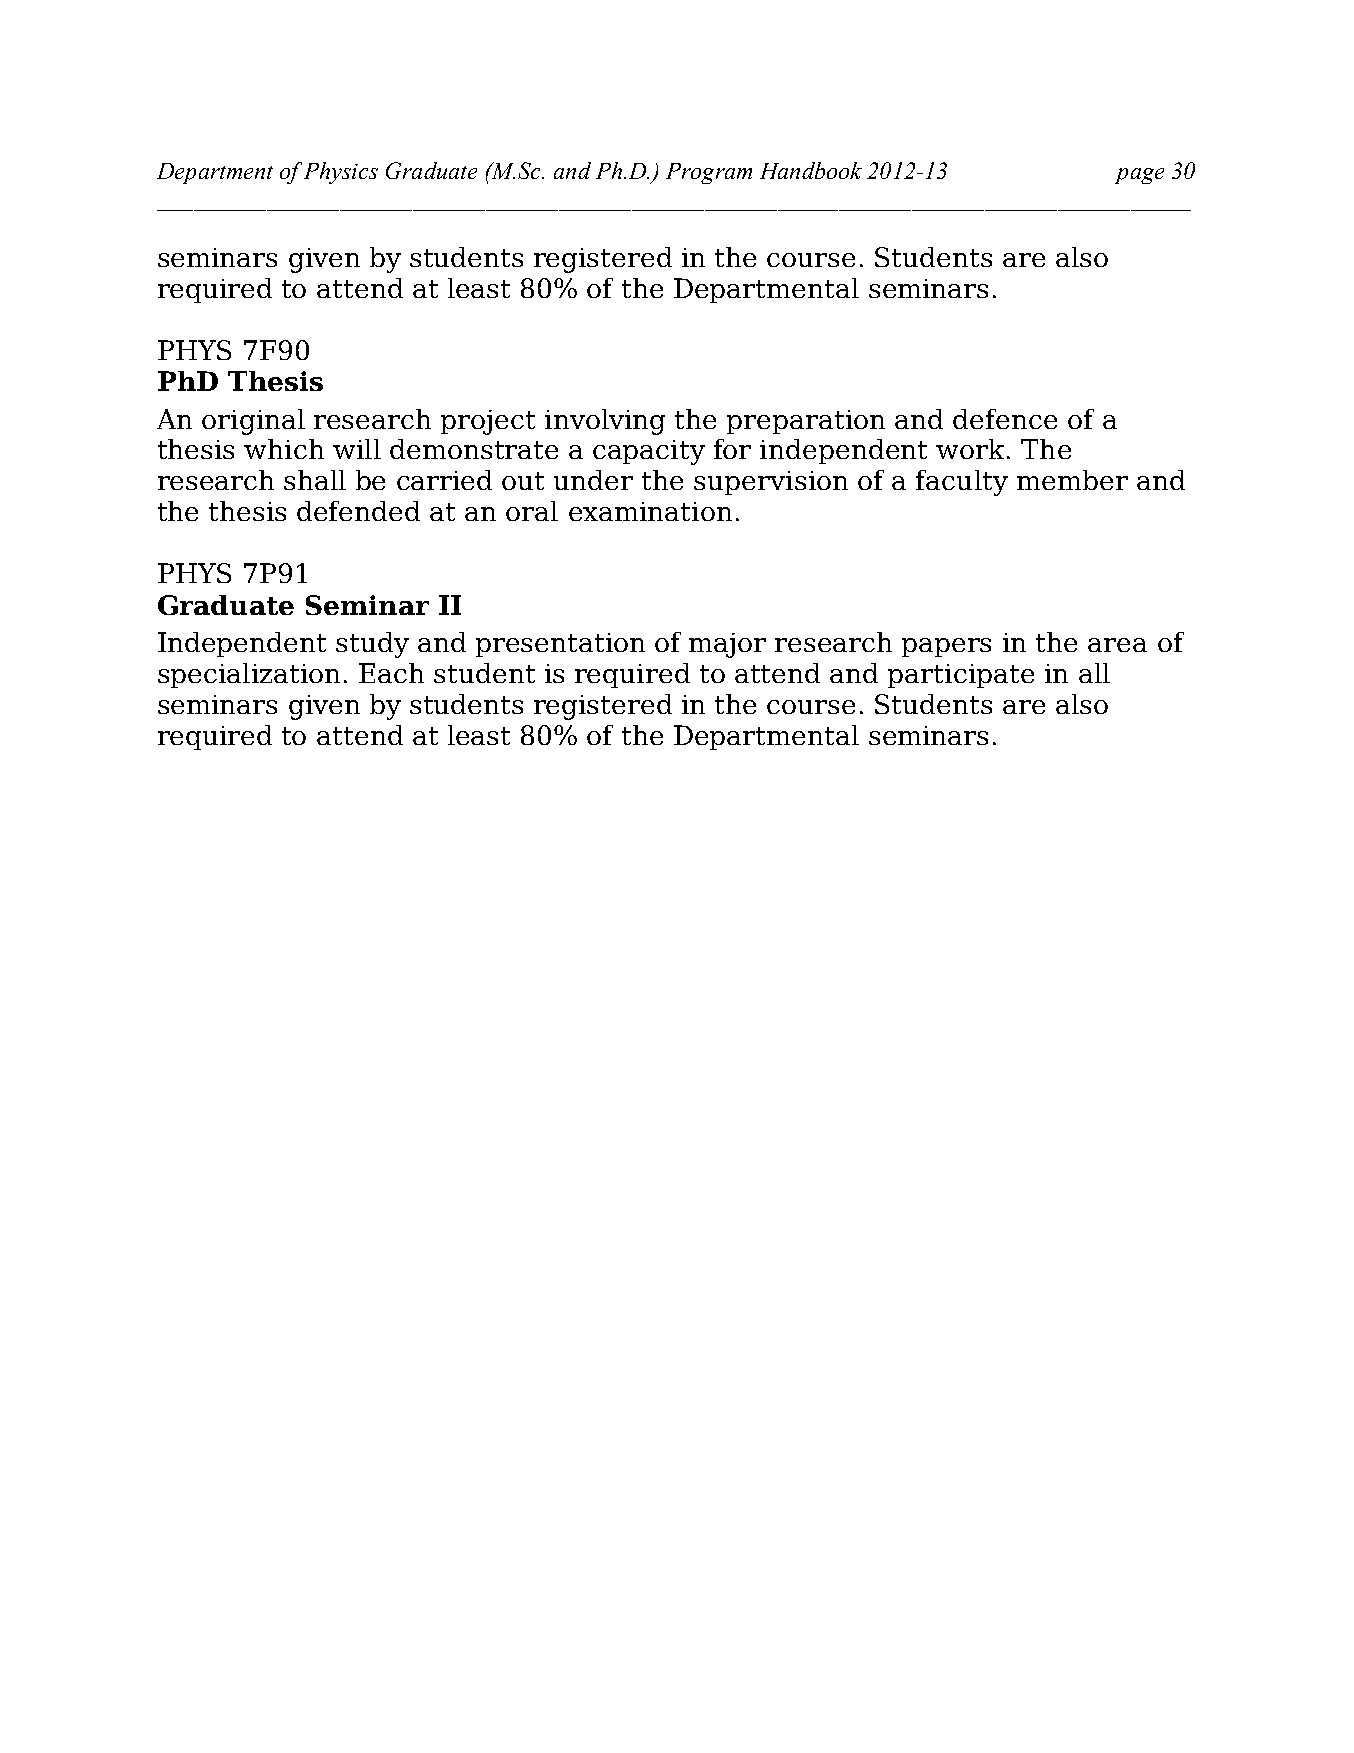  I want to click on page, so click(1139, 176).
